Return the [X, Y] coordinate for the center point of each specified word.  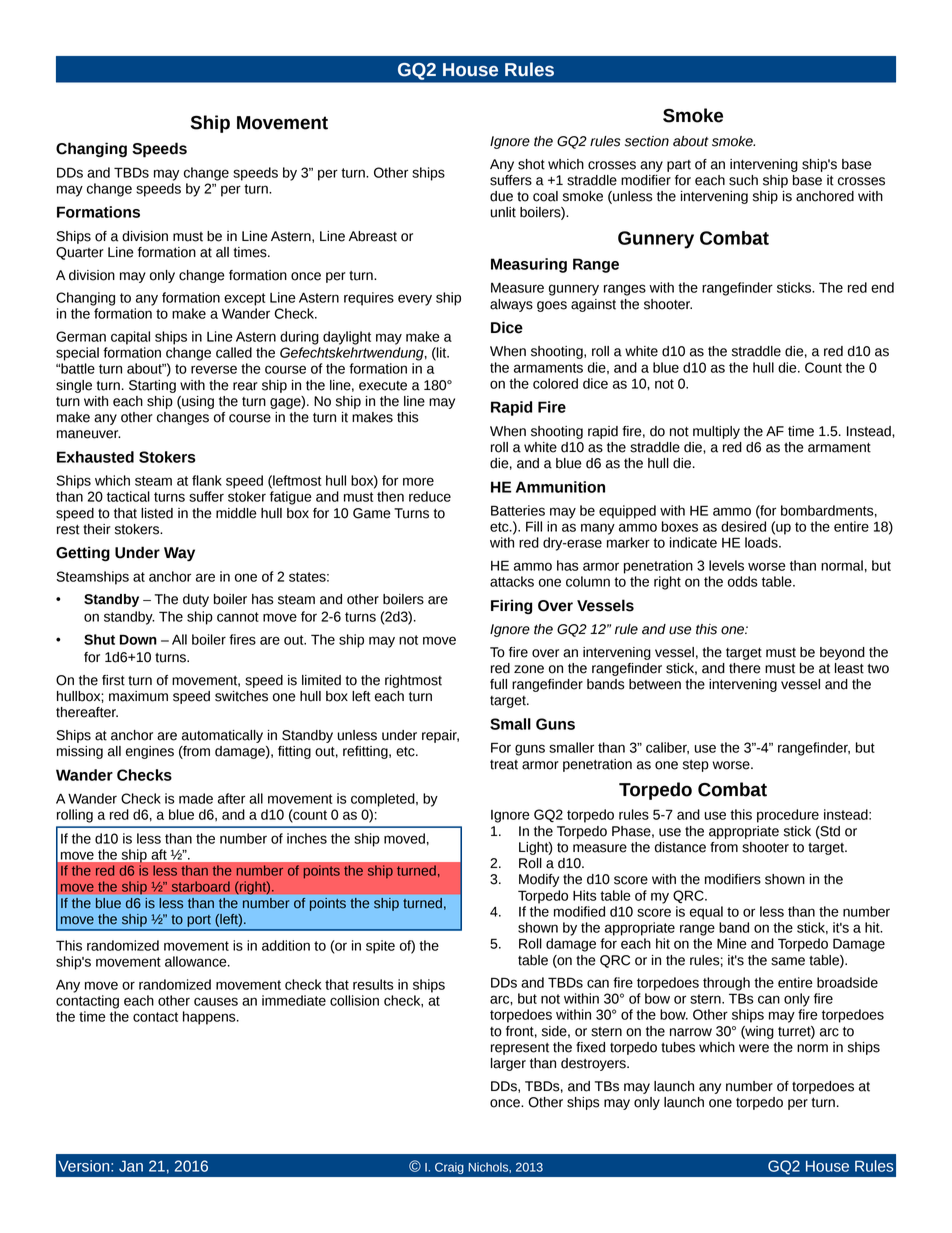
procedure [788, 816]
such [743, 180]
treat [504, 765]
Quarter [80, 253]
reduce [430, 496]
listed [157, 513]
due [501, 196]
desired [743, 526]
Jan [131, 1166]
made [196, 798]
